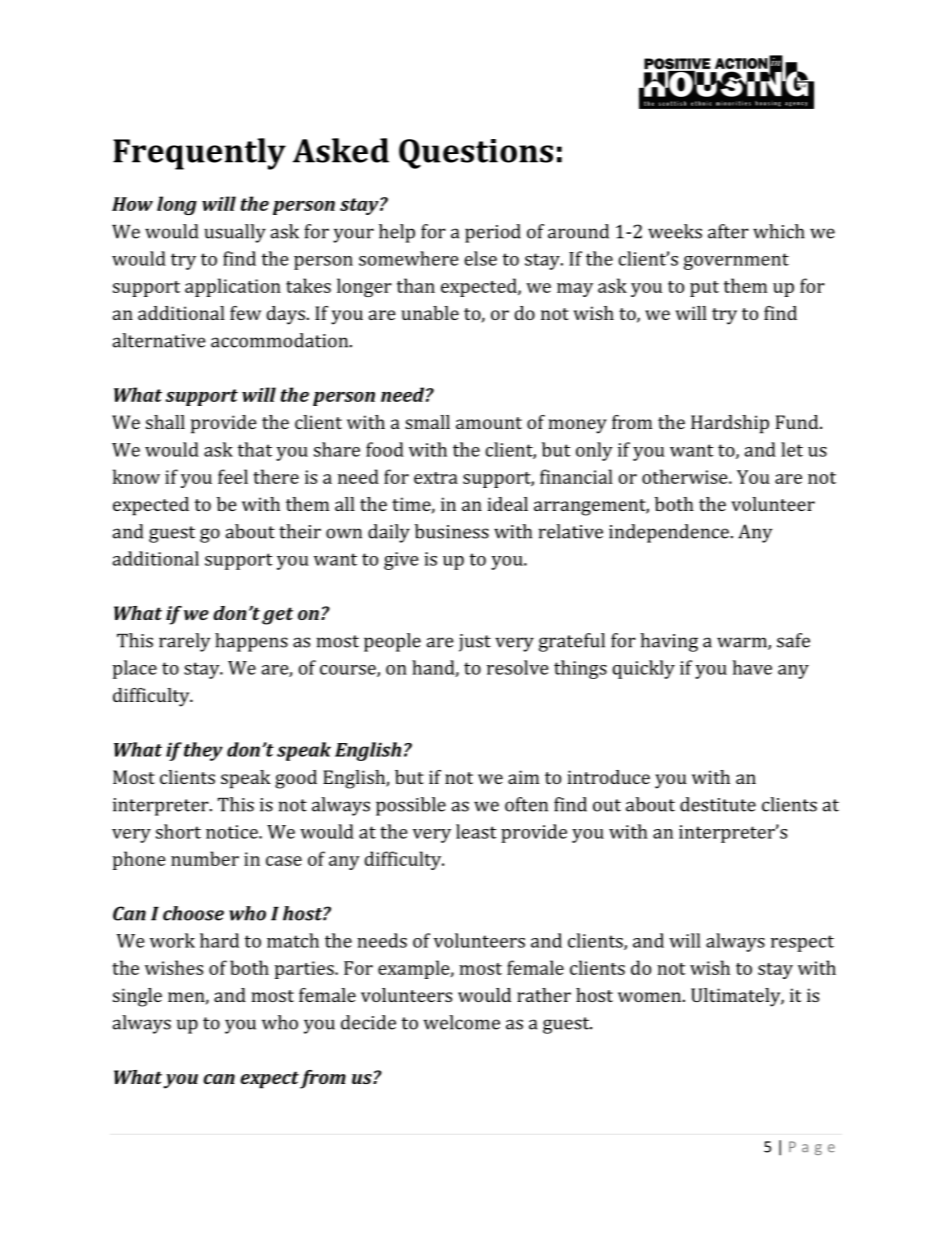  I want to click on Questions, so click(476, 154).
